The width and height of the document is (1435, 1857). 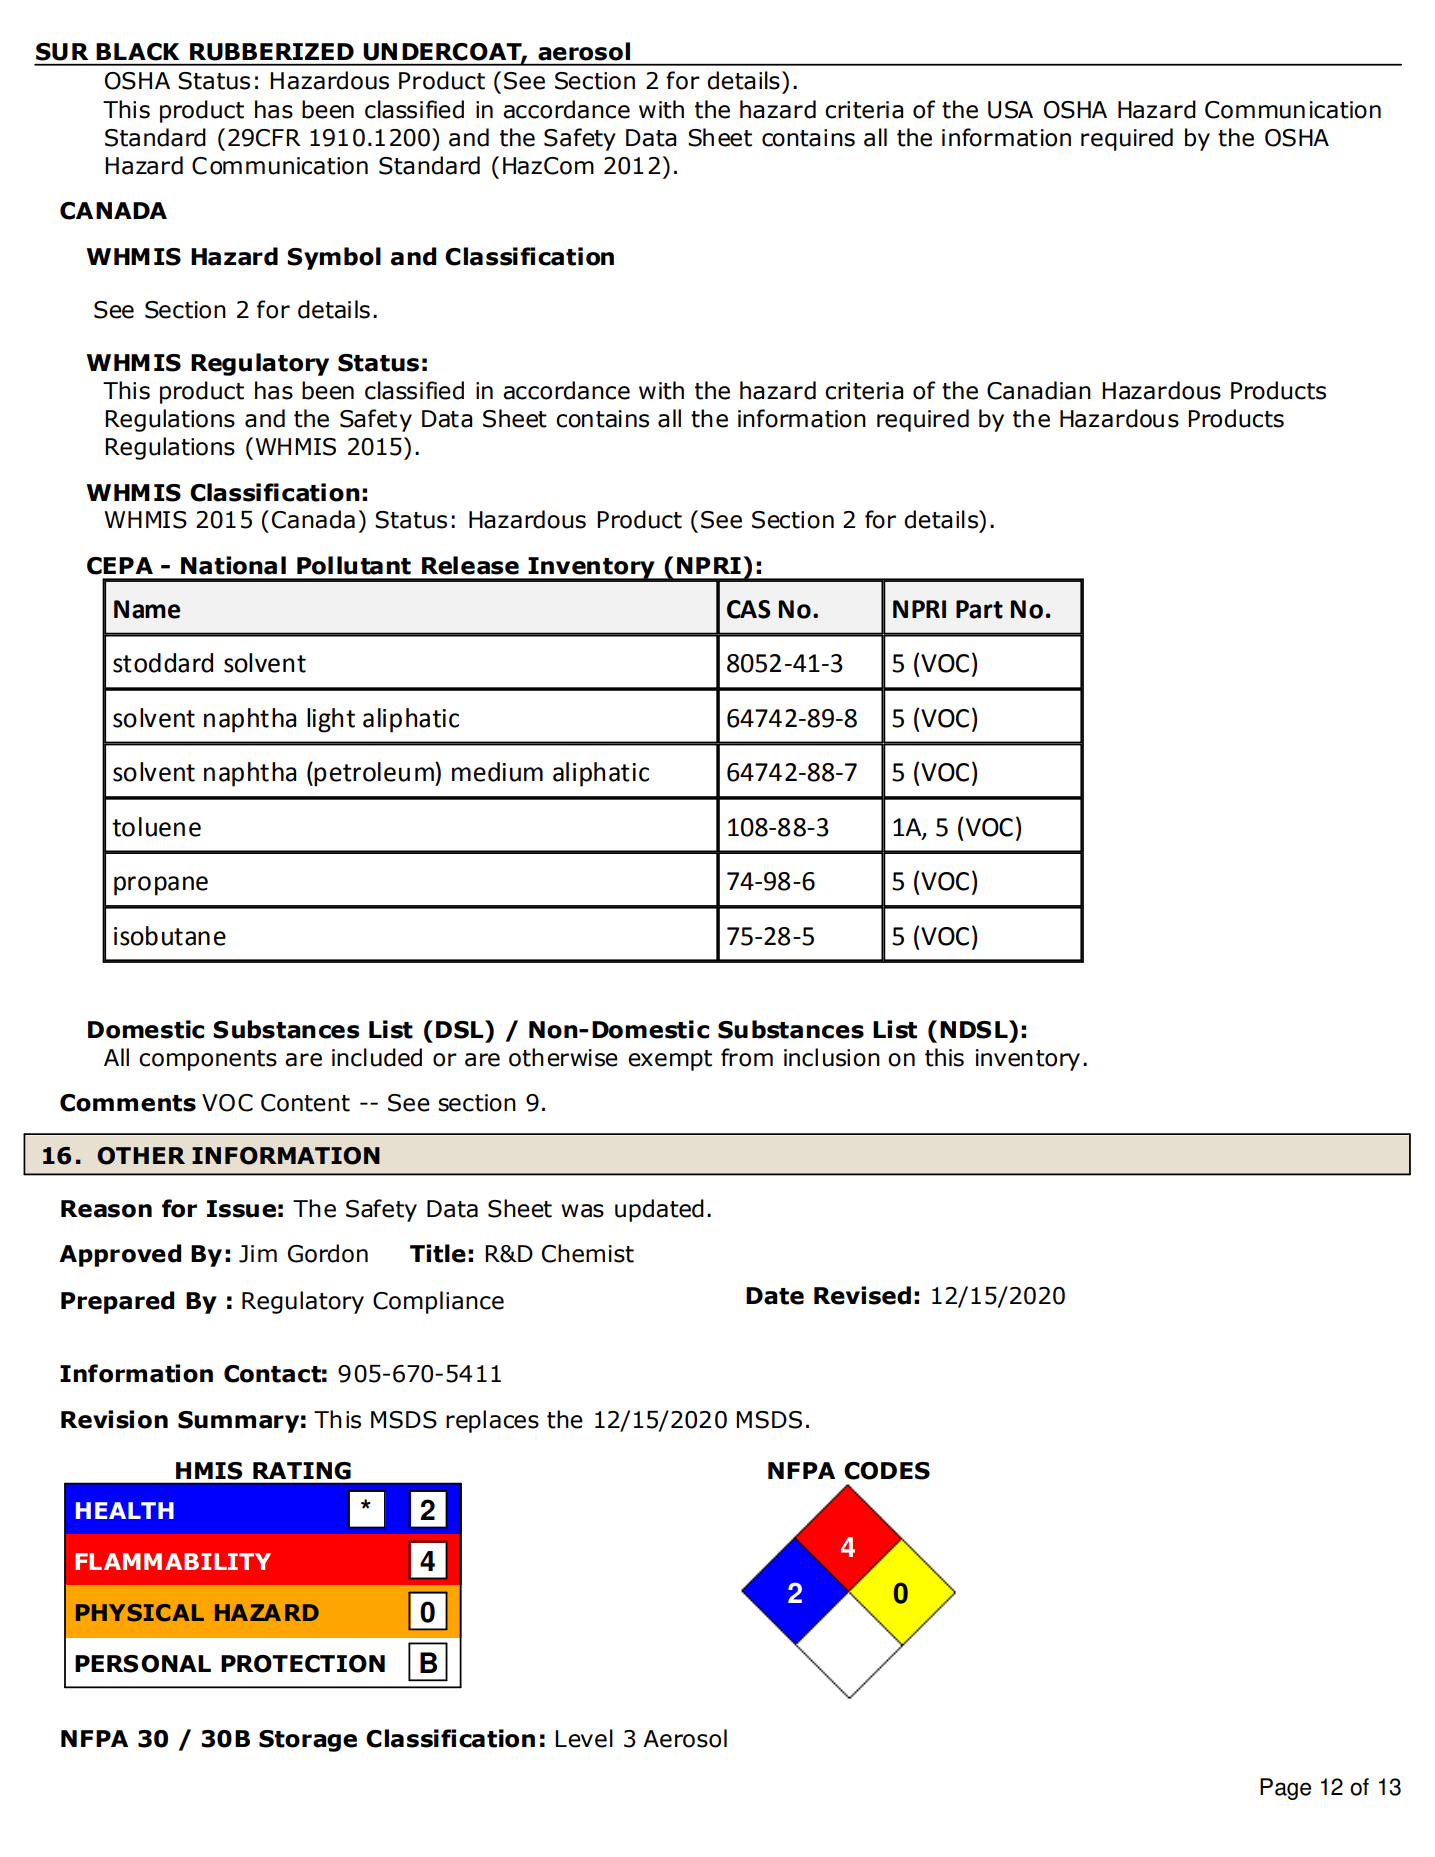 What do you see at coordinates (1039, 390) in the document?
I see `Canadian` at bounding box center [1039, 390].
